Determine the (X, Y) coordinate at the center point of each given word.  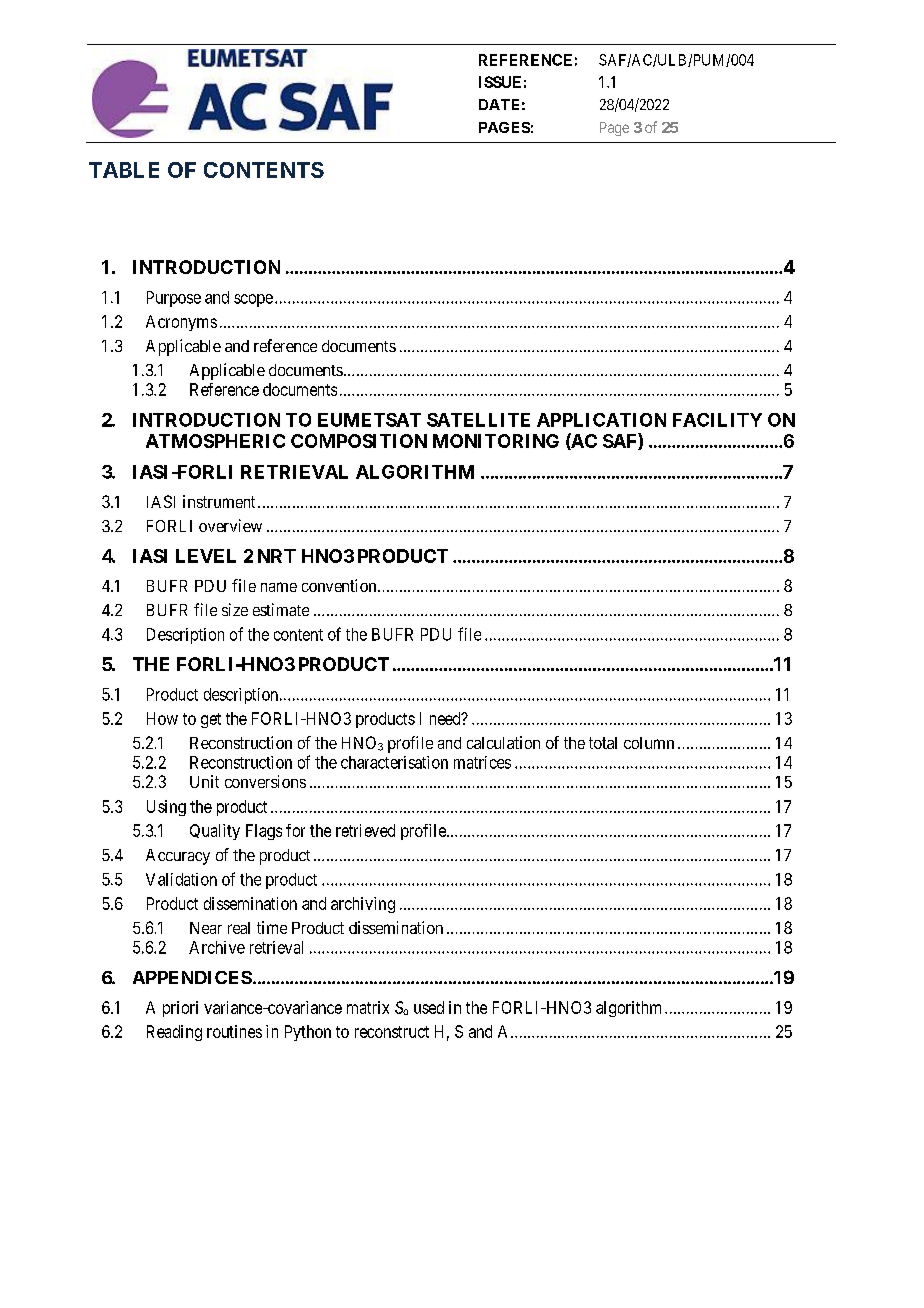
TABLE (124, 170)
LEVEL (206, 556)
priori (180, 1009)
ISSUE (500, 82)
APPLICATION (601, 420)
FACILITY (717, 420)
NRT (277, 556)
